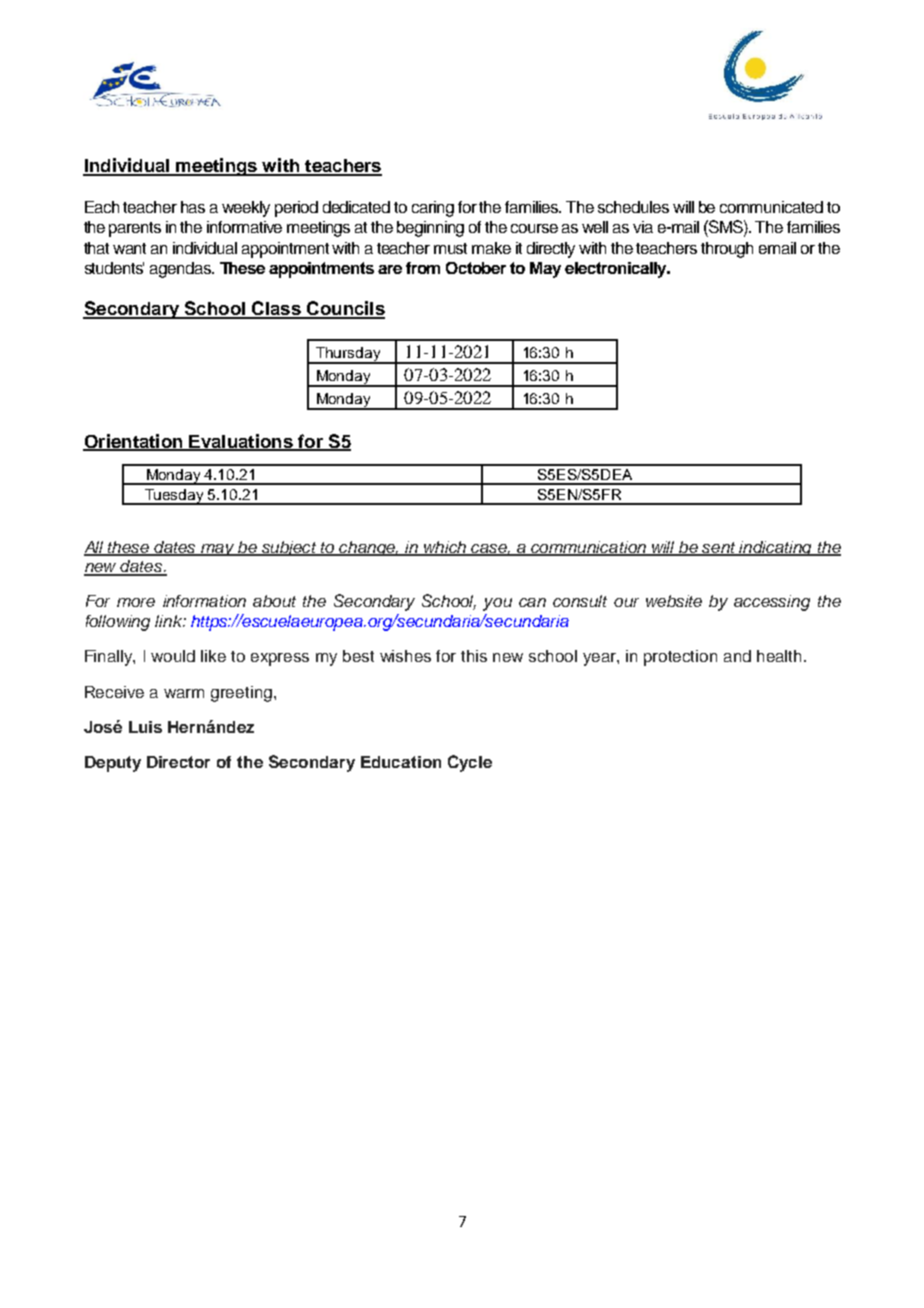 Image resolution: width=924 pixels, height=1308 pixels. Describe the element at coordinates (720, 548) in the page. I see `sent` at that location.
